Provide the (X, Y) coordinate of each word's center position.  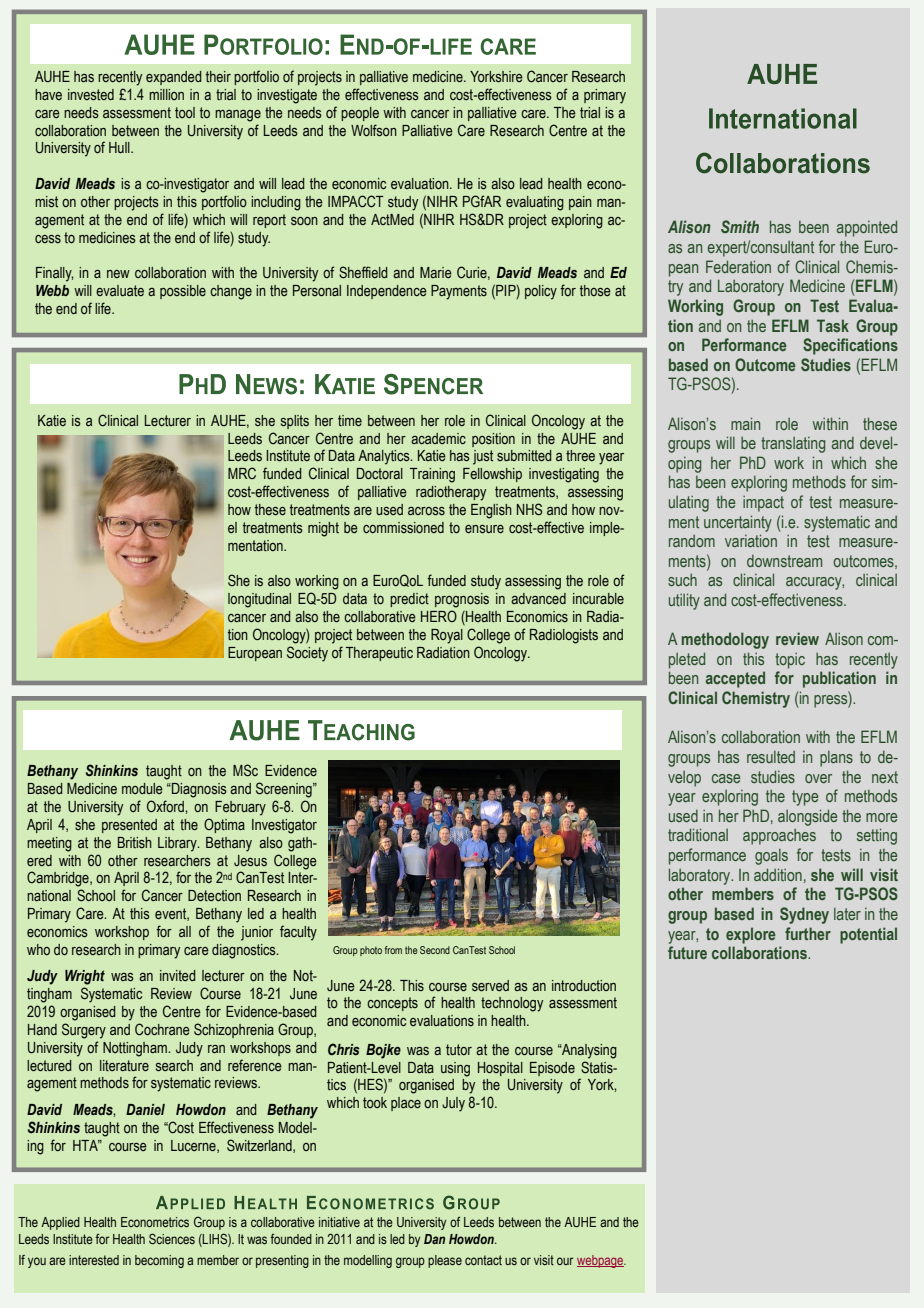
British (135, 842)
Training (432, 475)
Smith (740, 226)
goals (771, 857)
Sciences (172, 1238)
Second (435, 950)
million (166, 94)
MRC (242, 473)
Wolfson (374, 130)
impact (763, 504)
